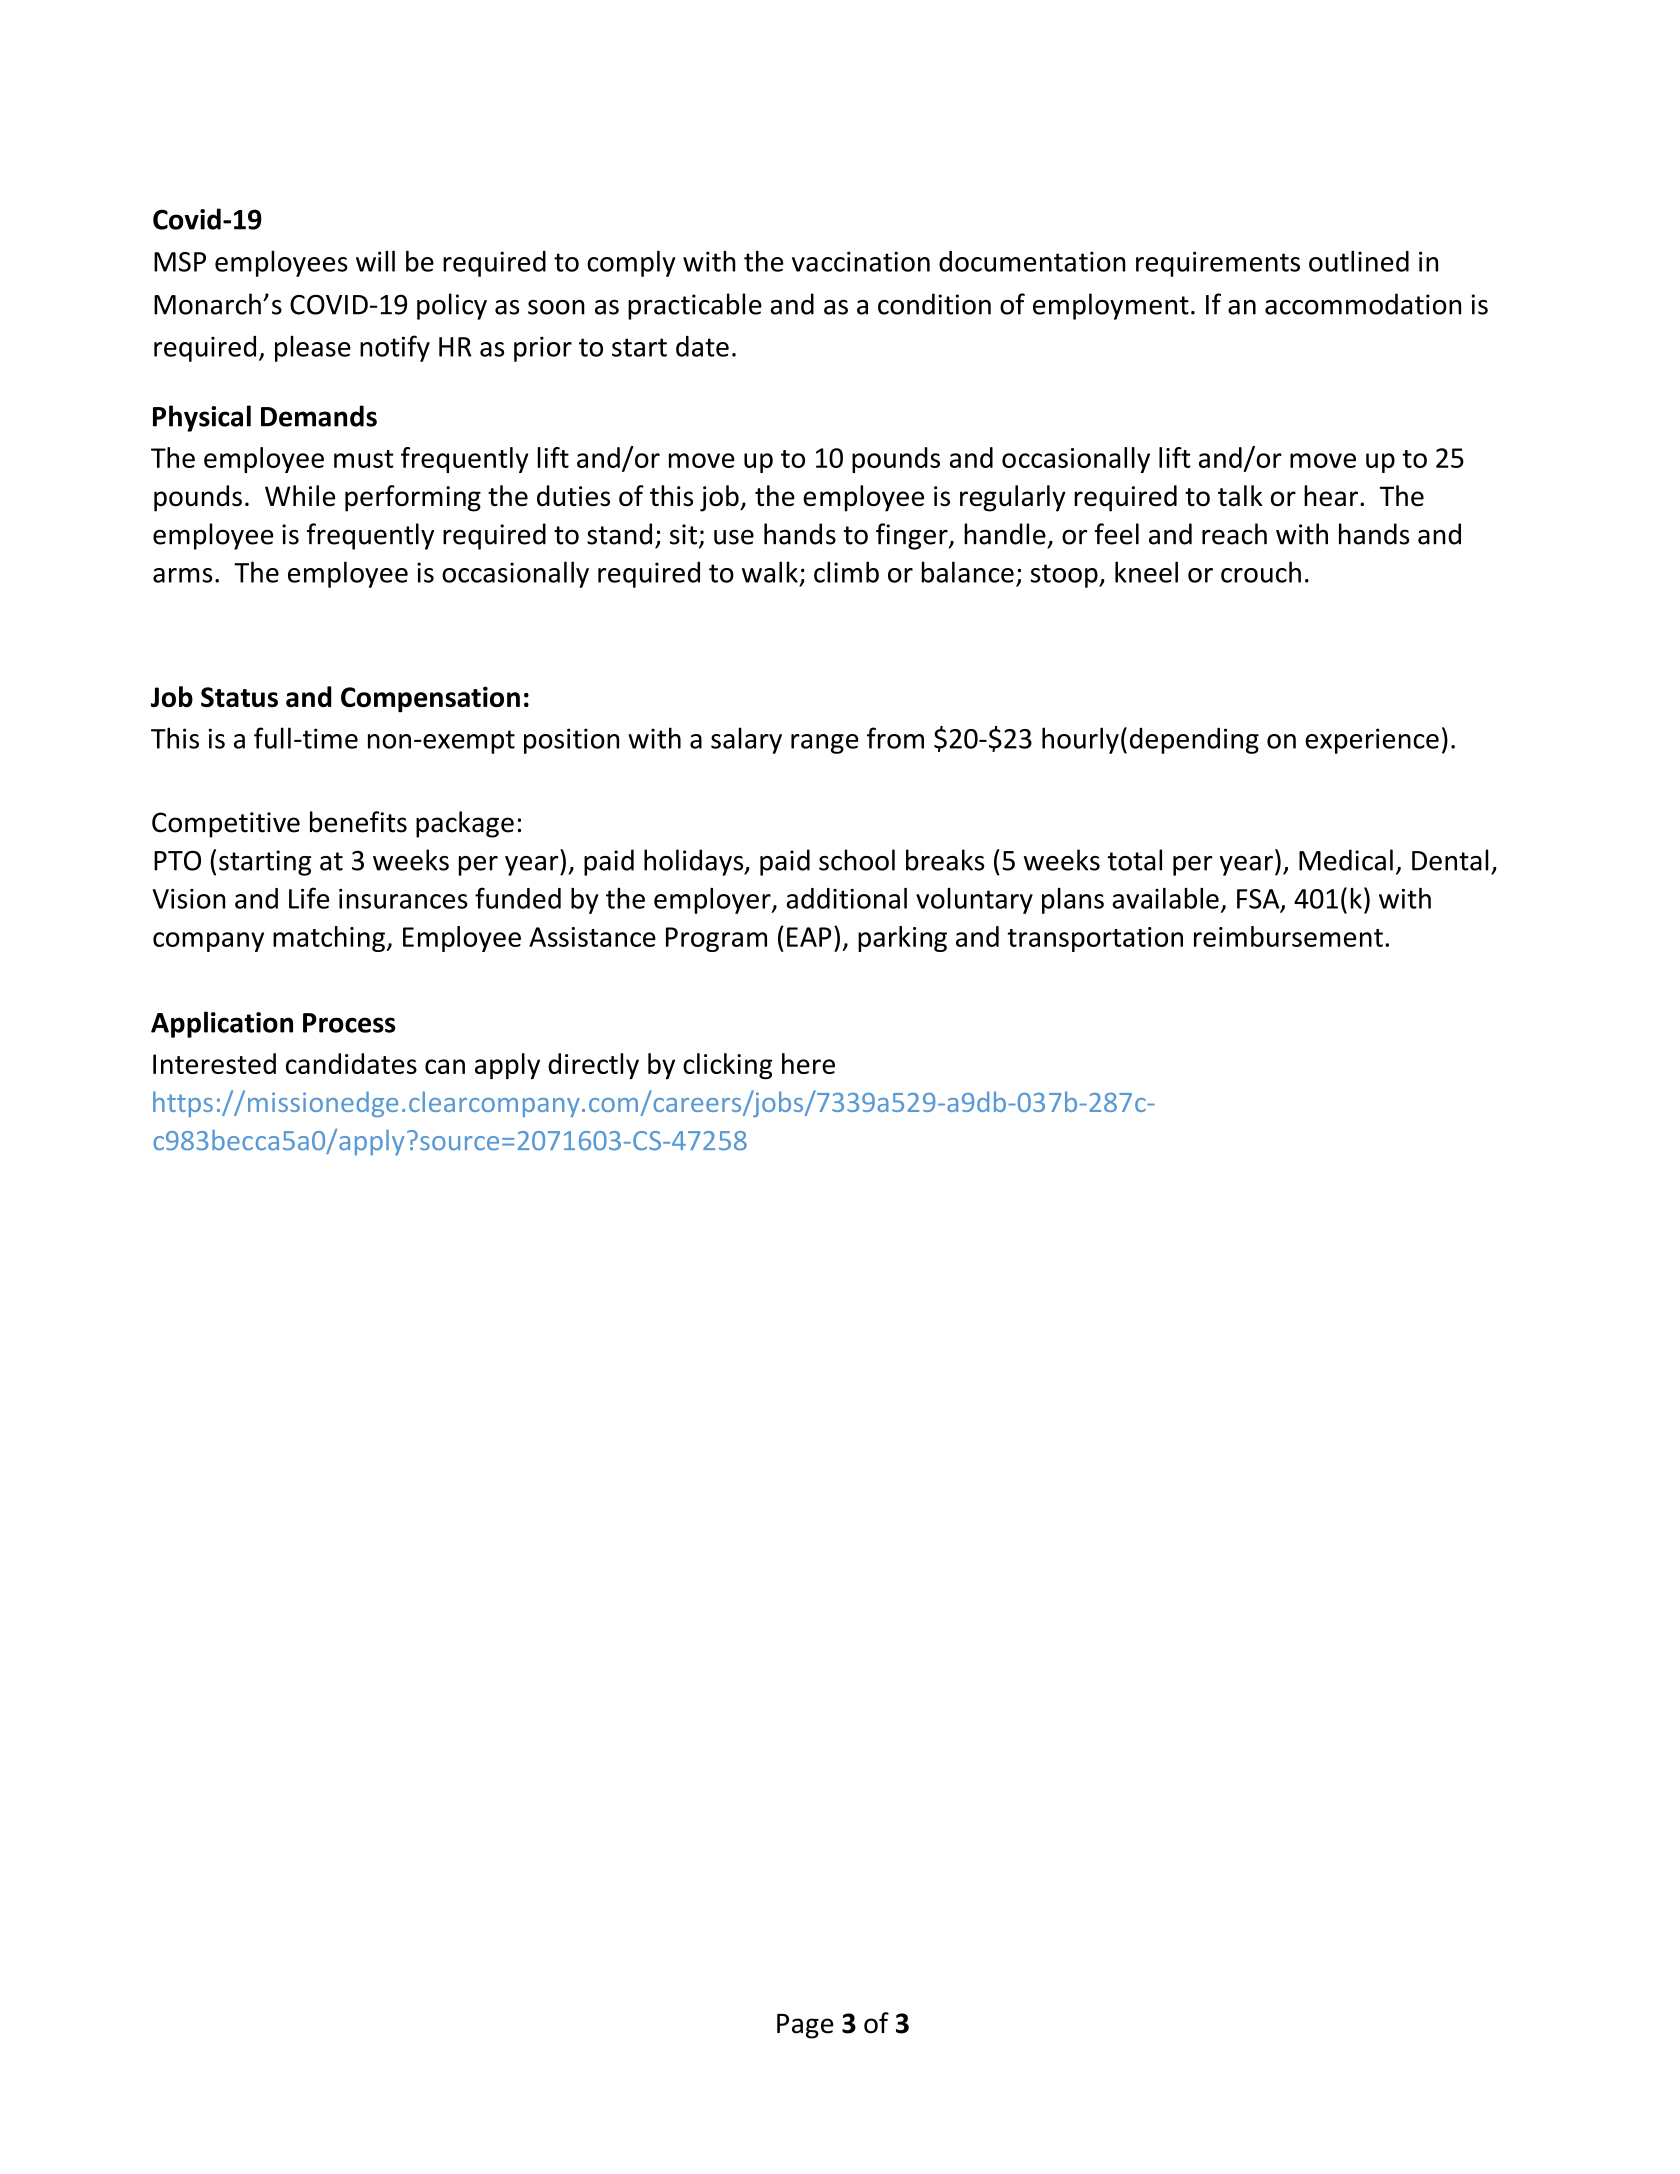 The width and height of the screenshot is (1680, 2174). What do you see at coordinates (861, 261) in the screenshot?
I see `vaccination` at bounding box center [861, 261].
